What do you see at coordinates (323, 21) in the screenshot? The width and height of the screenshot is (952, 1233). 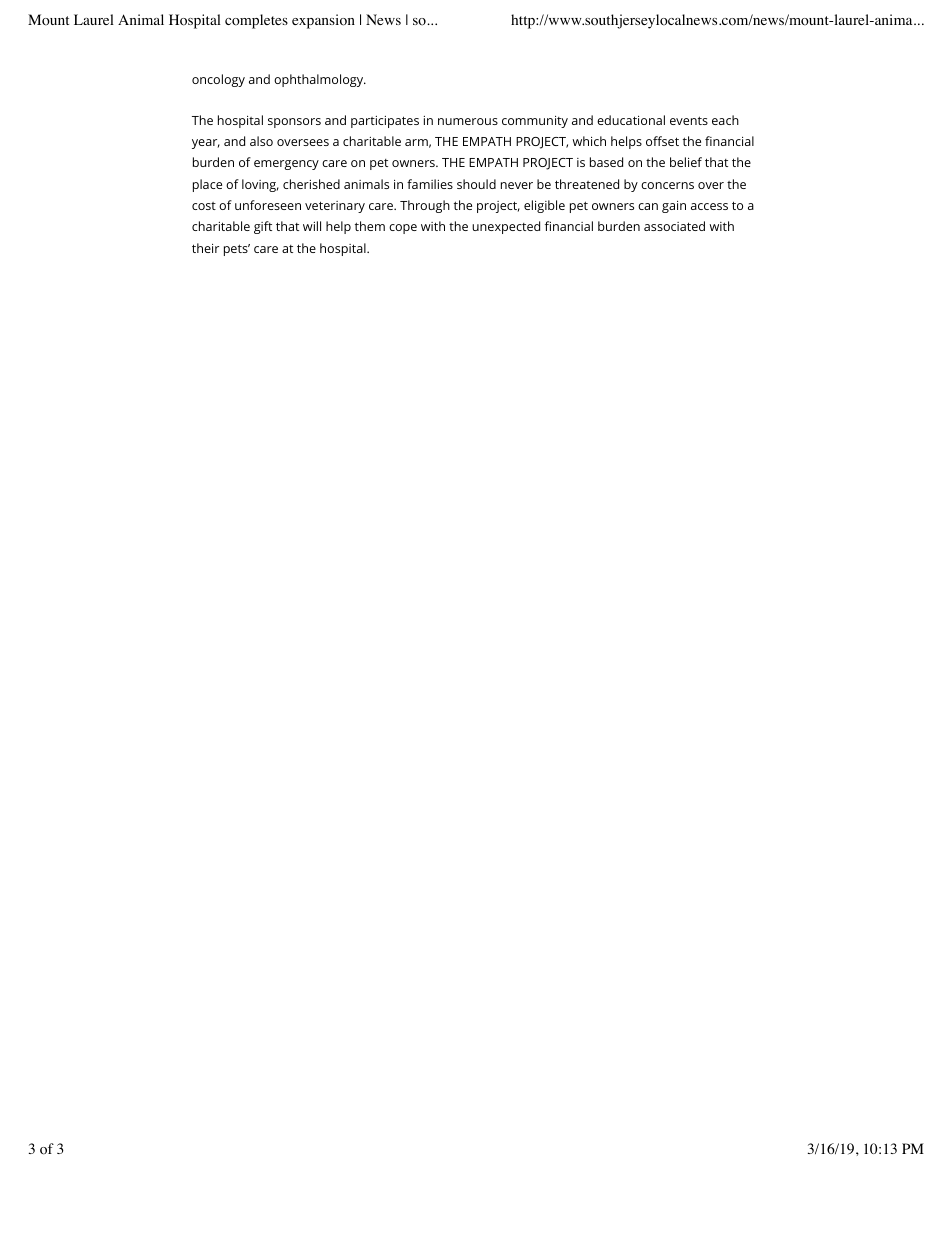 I see `expansion` at bounding box center [323, 21].
